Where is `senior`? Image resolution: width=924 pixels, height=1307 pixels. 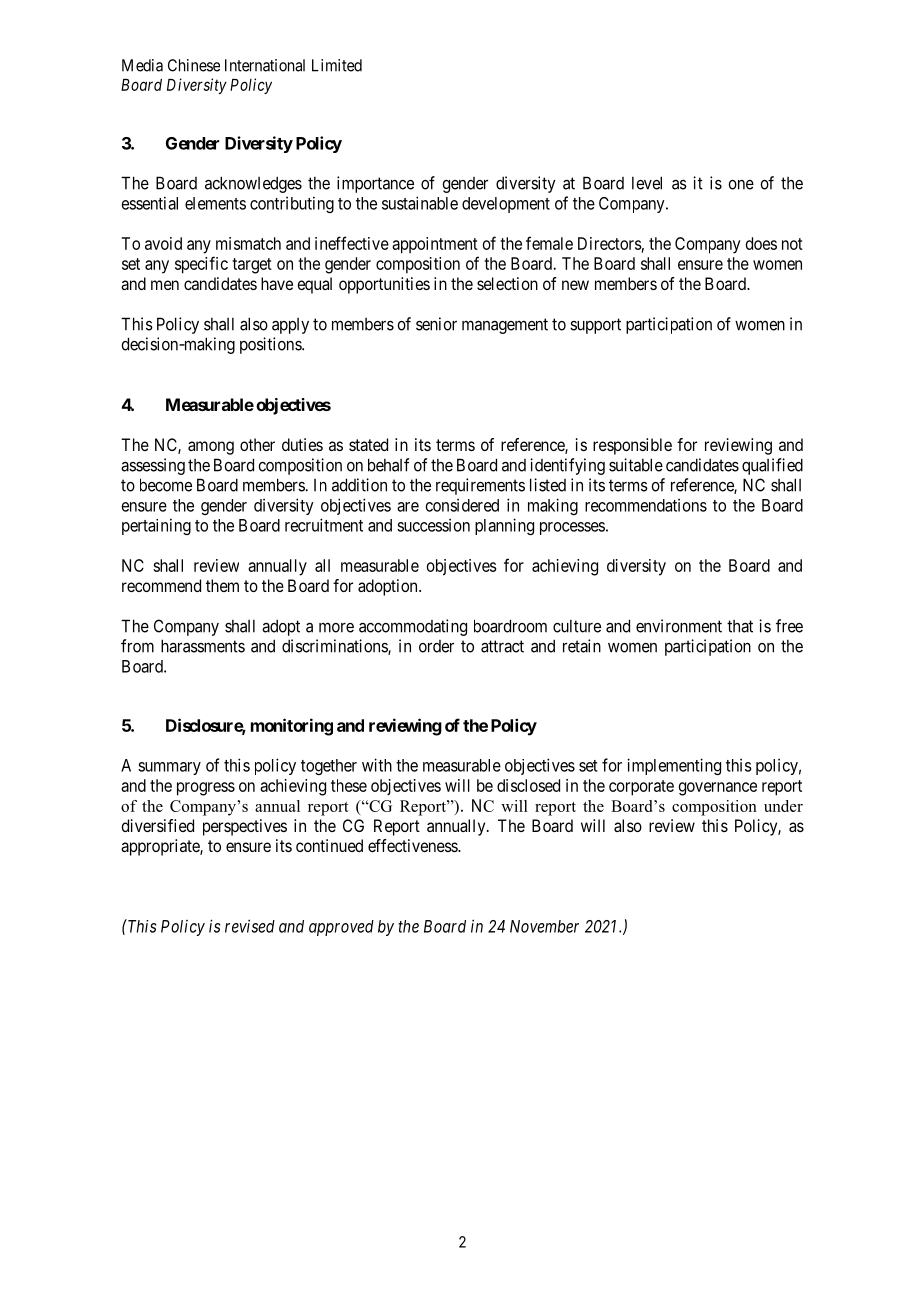 senior is located at coordinates (436, 324).
